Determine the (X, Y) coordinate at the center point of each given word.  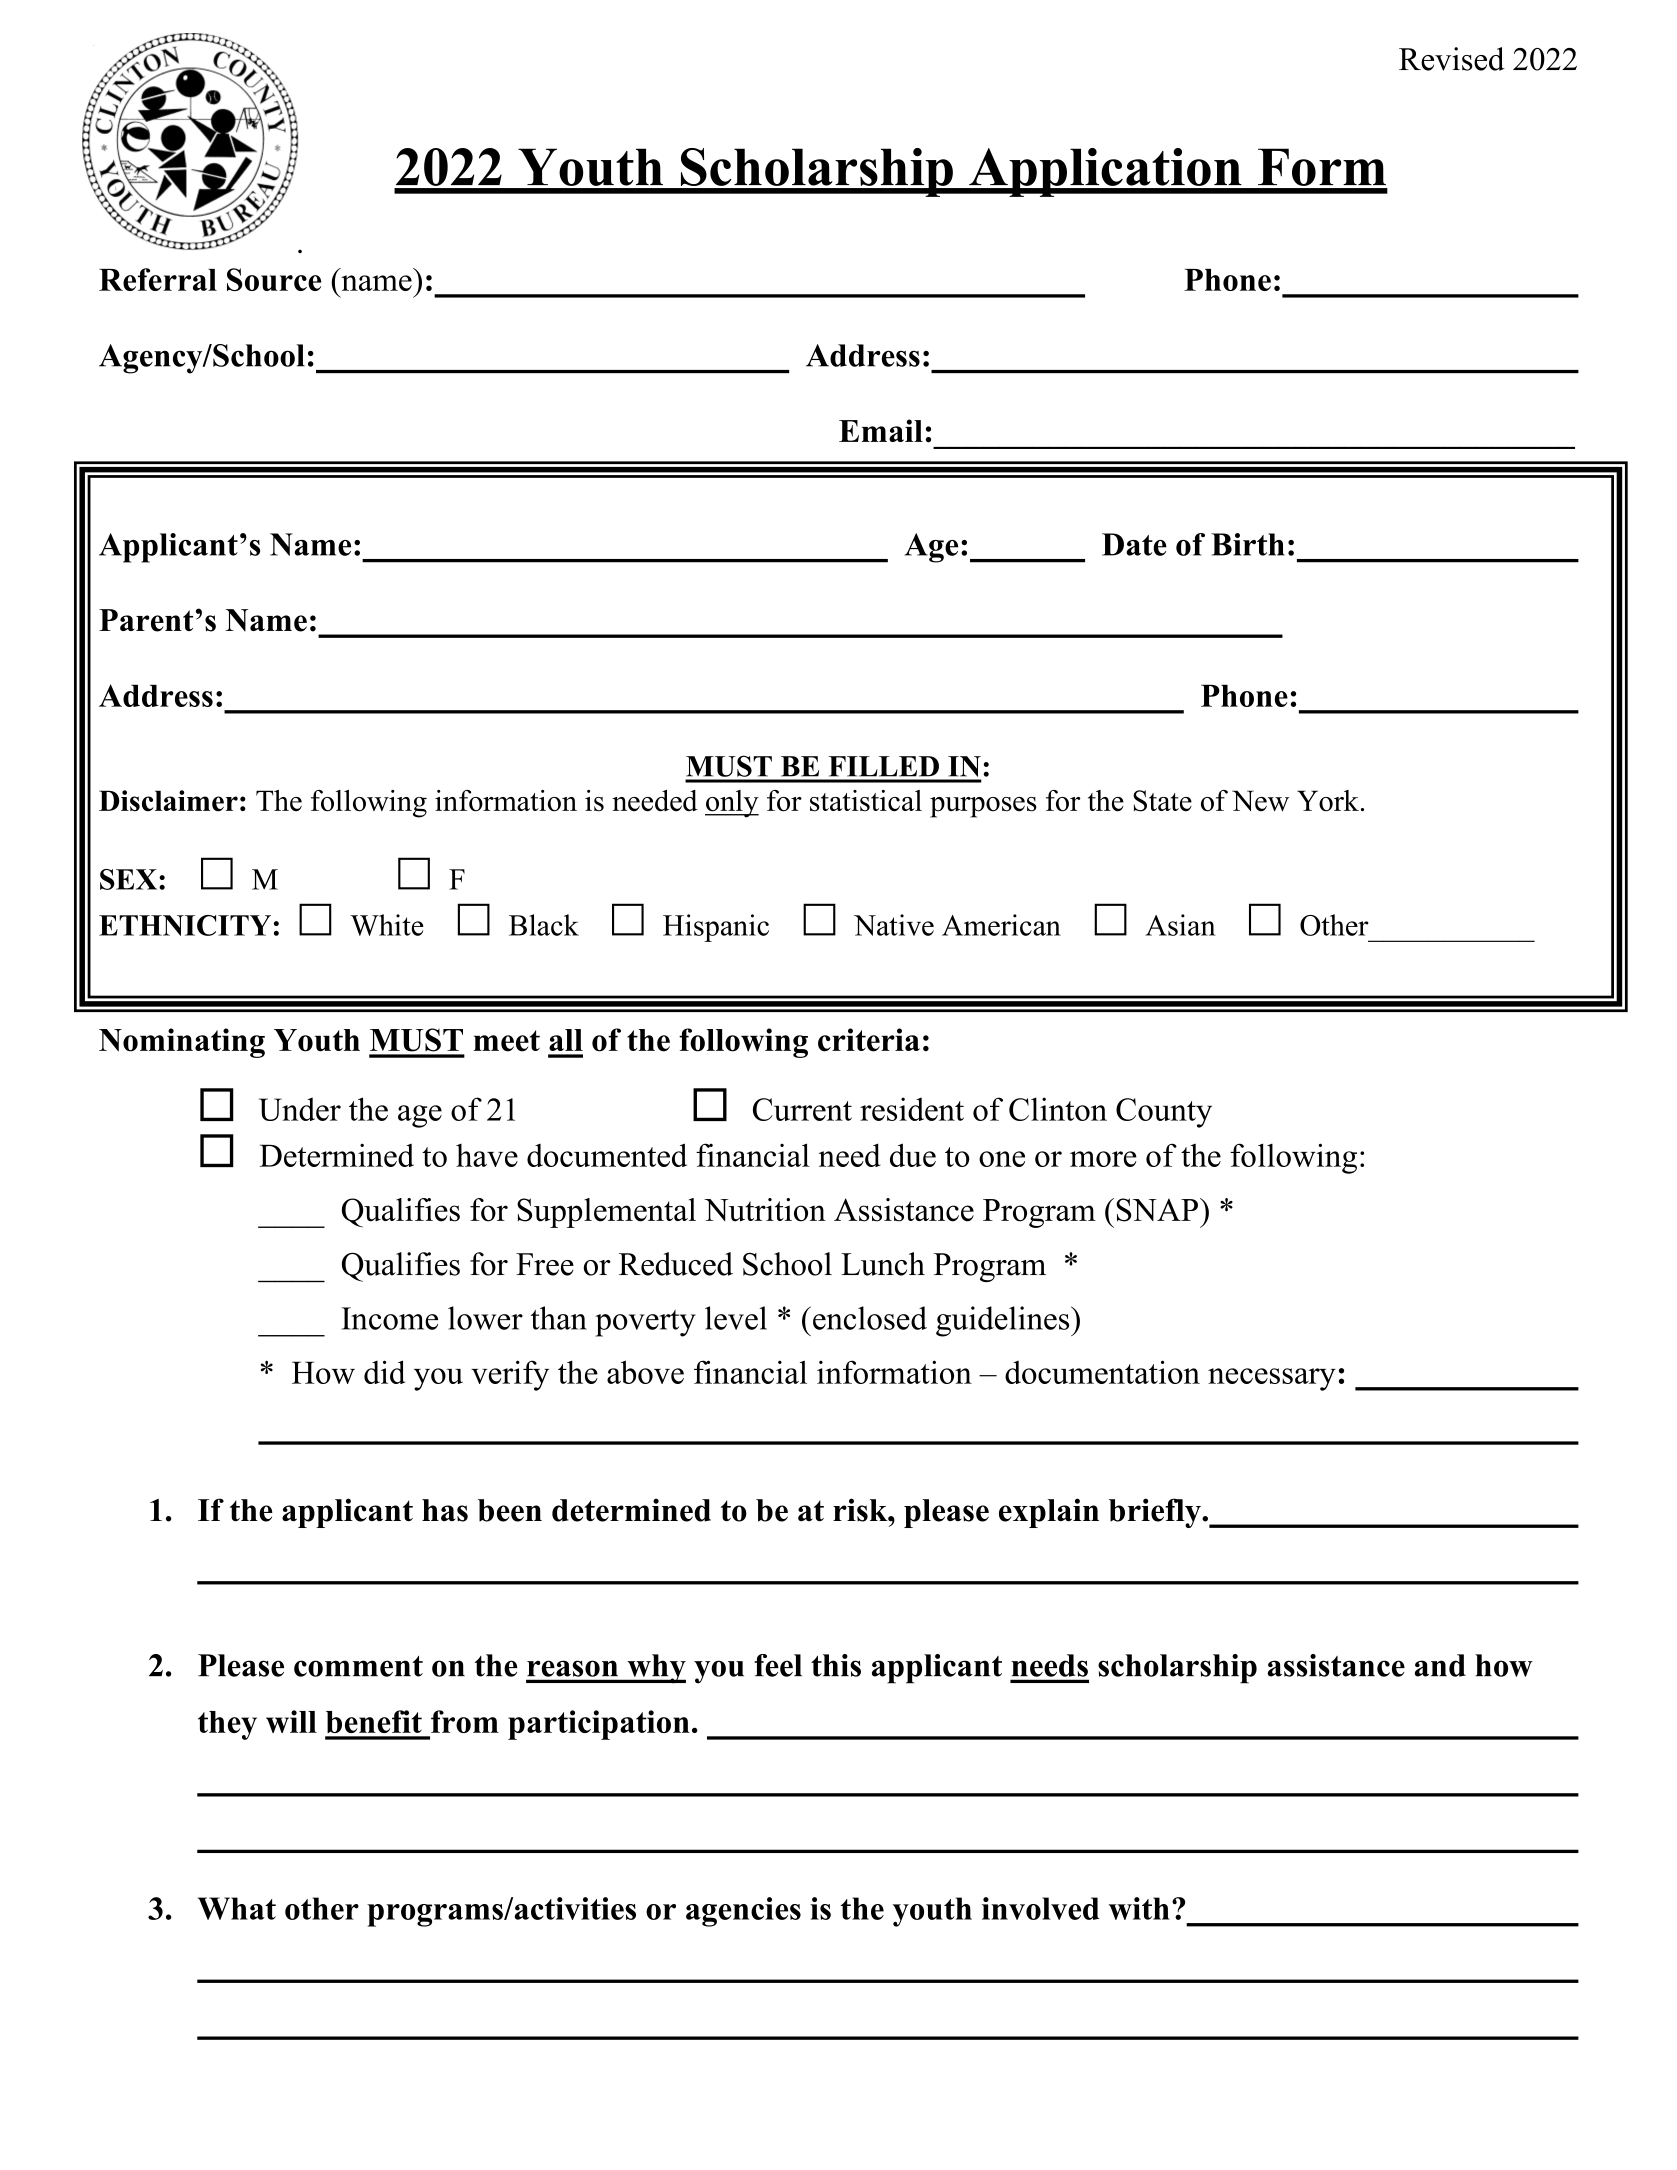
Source (274, 279)
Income (389, 1318)
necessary (1272, 1379)
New (1260, 801)
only (732, 804)
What (237, 1908)
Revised (1452, 59)
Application (1105, 172)
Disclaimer (168, 801)
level (736, 1318)
